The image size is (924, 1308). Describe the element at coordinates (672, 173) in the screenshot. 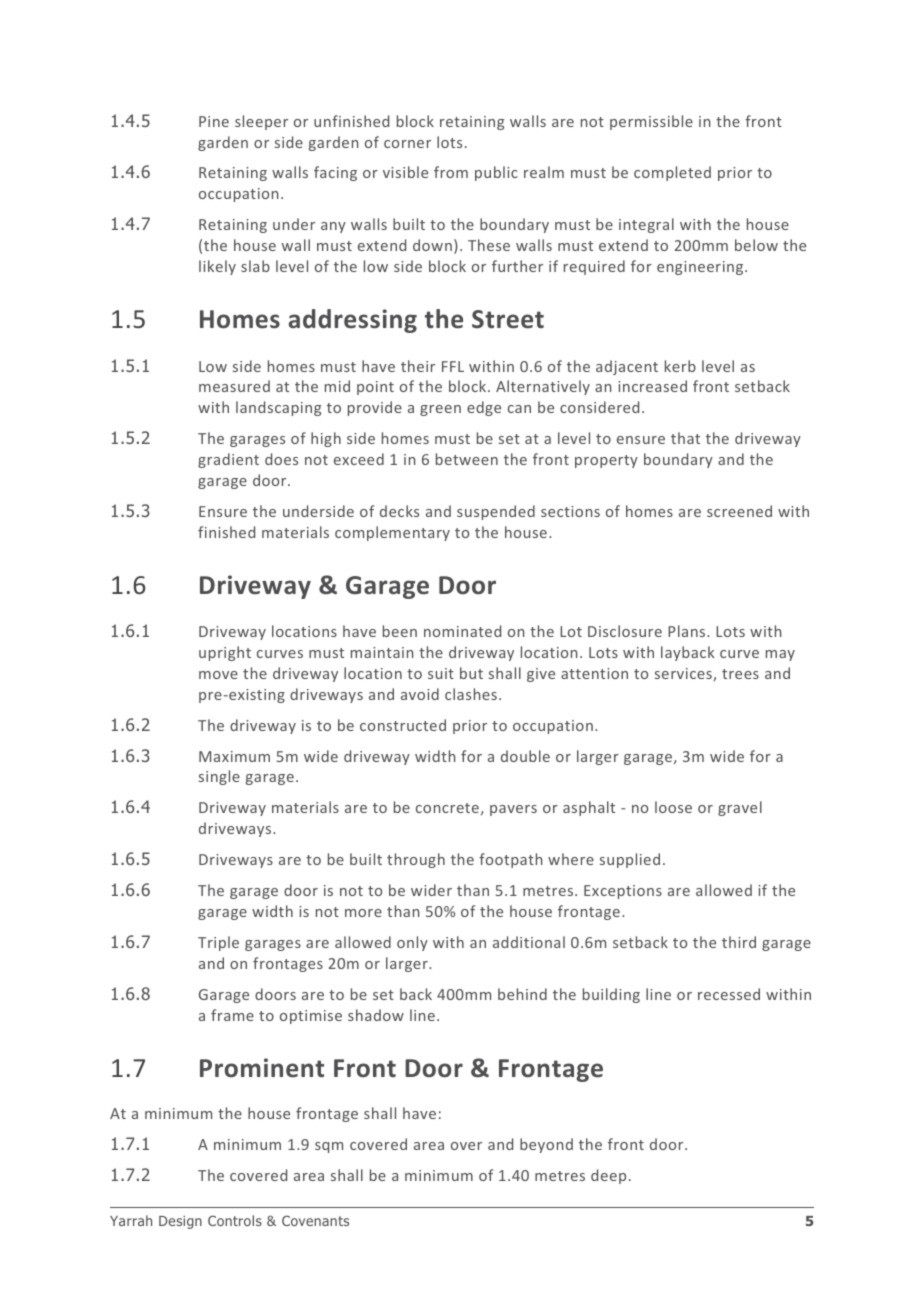

I see `completed` at that location.
